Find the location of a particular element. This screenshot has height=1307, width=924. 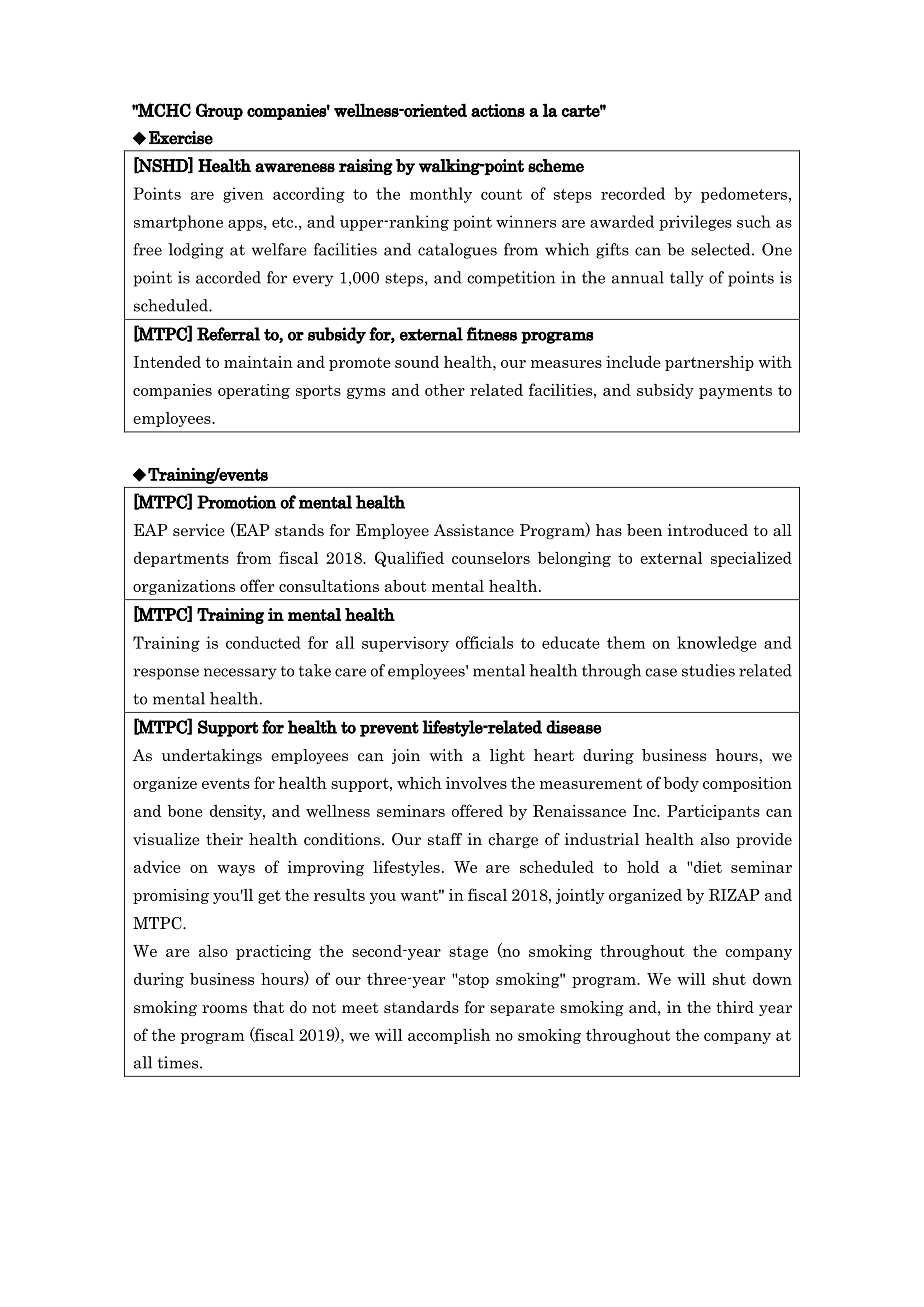

specialized is located at coordinates (751, 559).
